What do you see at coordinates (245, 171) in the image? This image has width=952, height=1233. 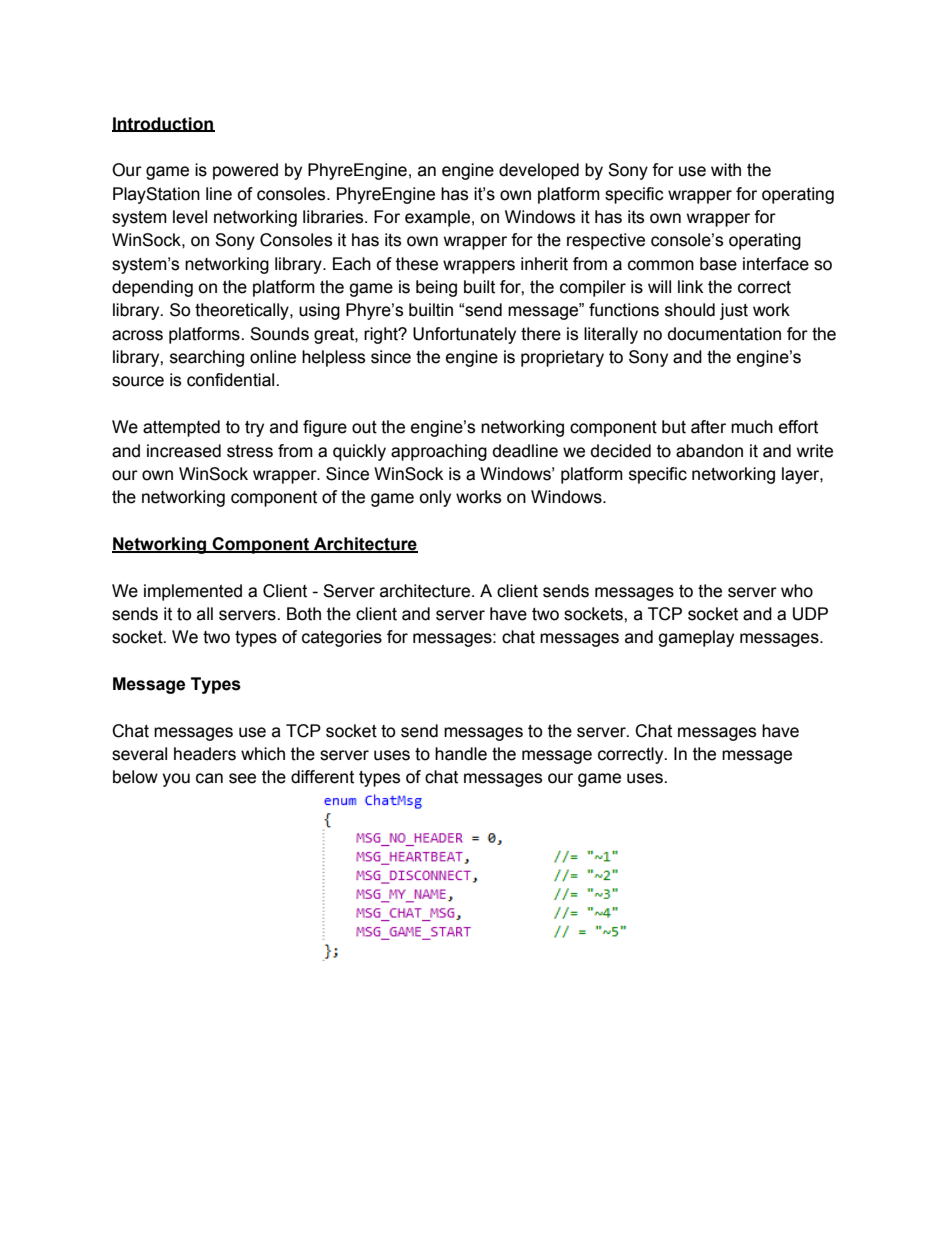 I see `powered` at bounding box center [245, 171].
